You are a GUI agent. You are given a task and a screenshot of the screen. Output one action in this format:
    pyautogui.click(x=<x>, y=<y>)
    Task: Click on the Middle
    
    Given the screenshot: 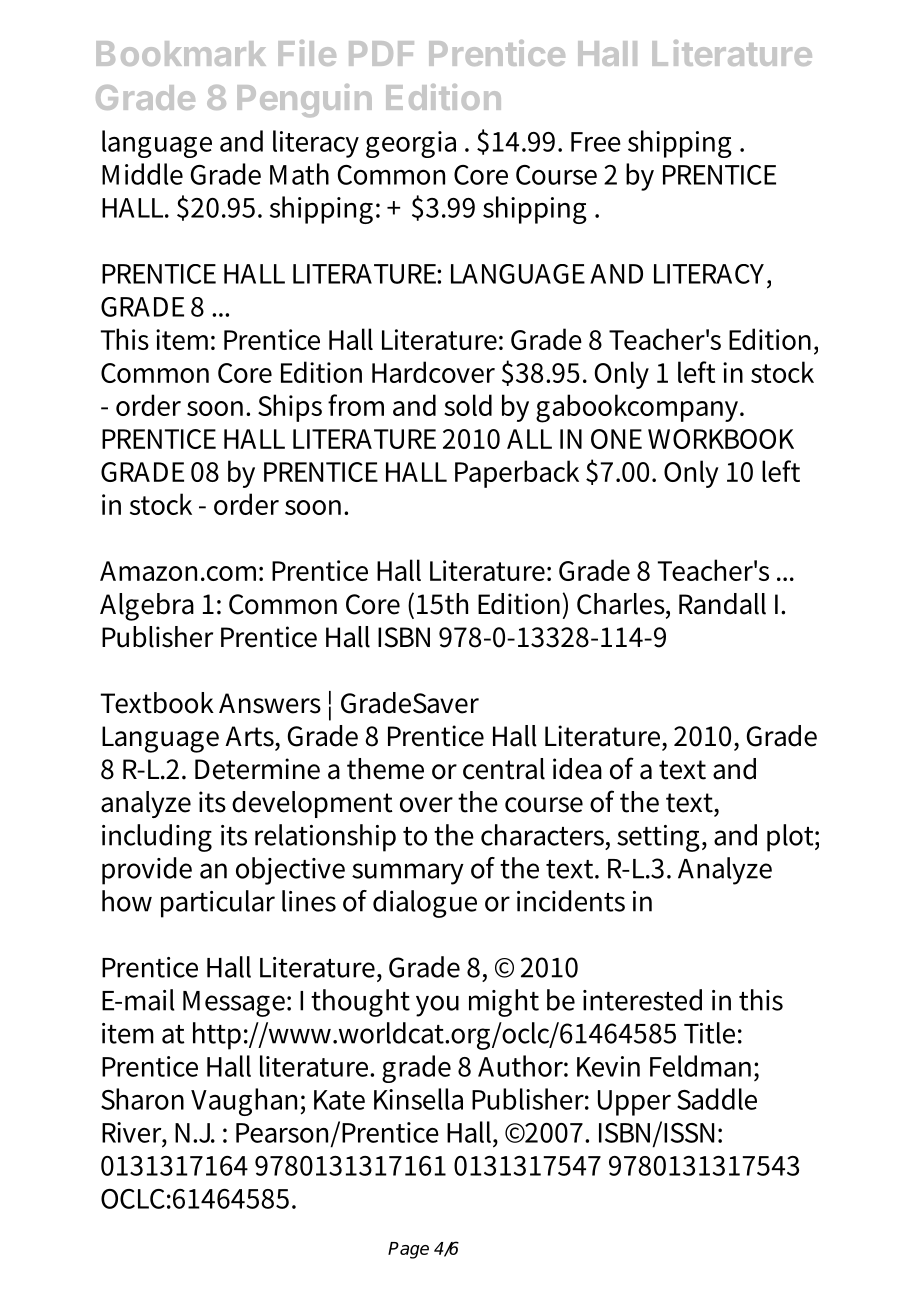 What is the action you would take?
    pyautogui.click(x=142, y=174)
